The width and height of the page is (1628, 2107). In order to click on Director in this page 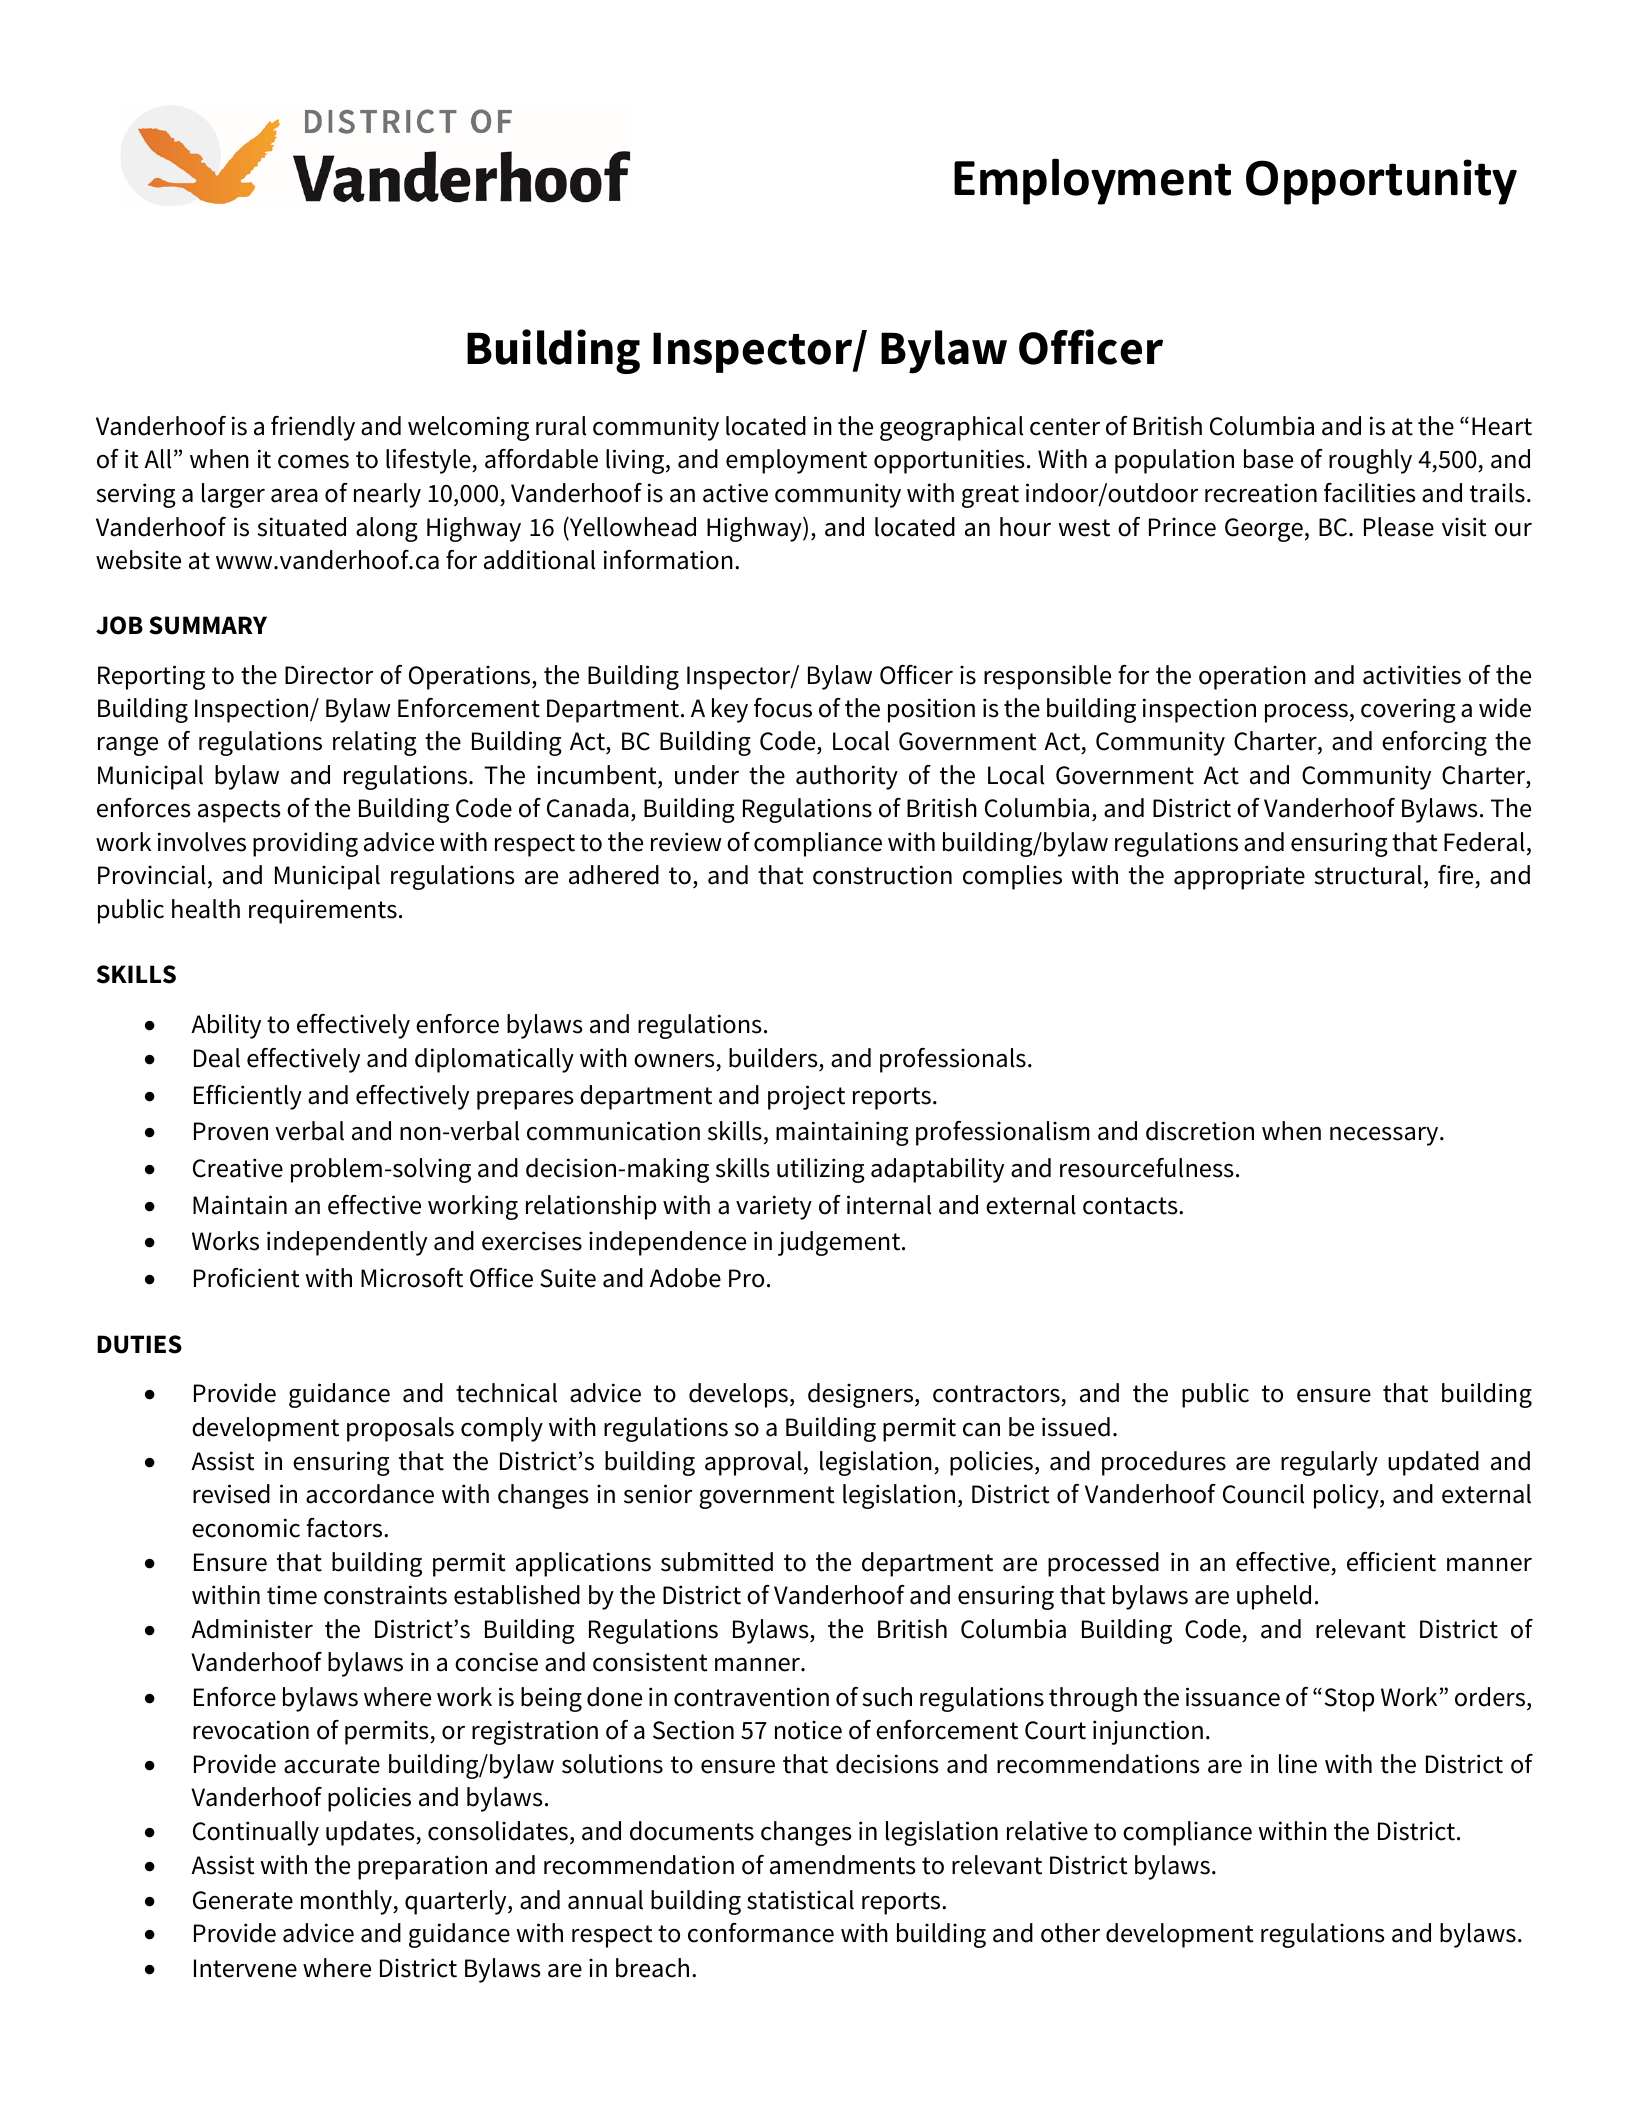, I will do `click(329, 675)`.
